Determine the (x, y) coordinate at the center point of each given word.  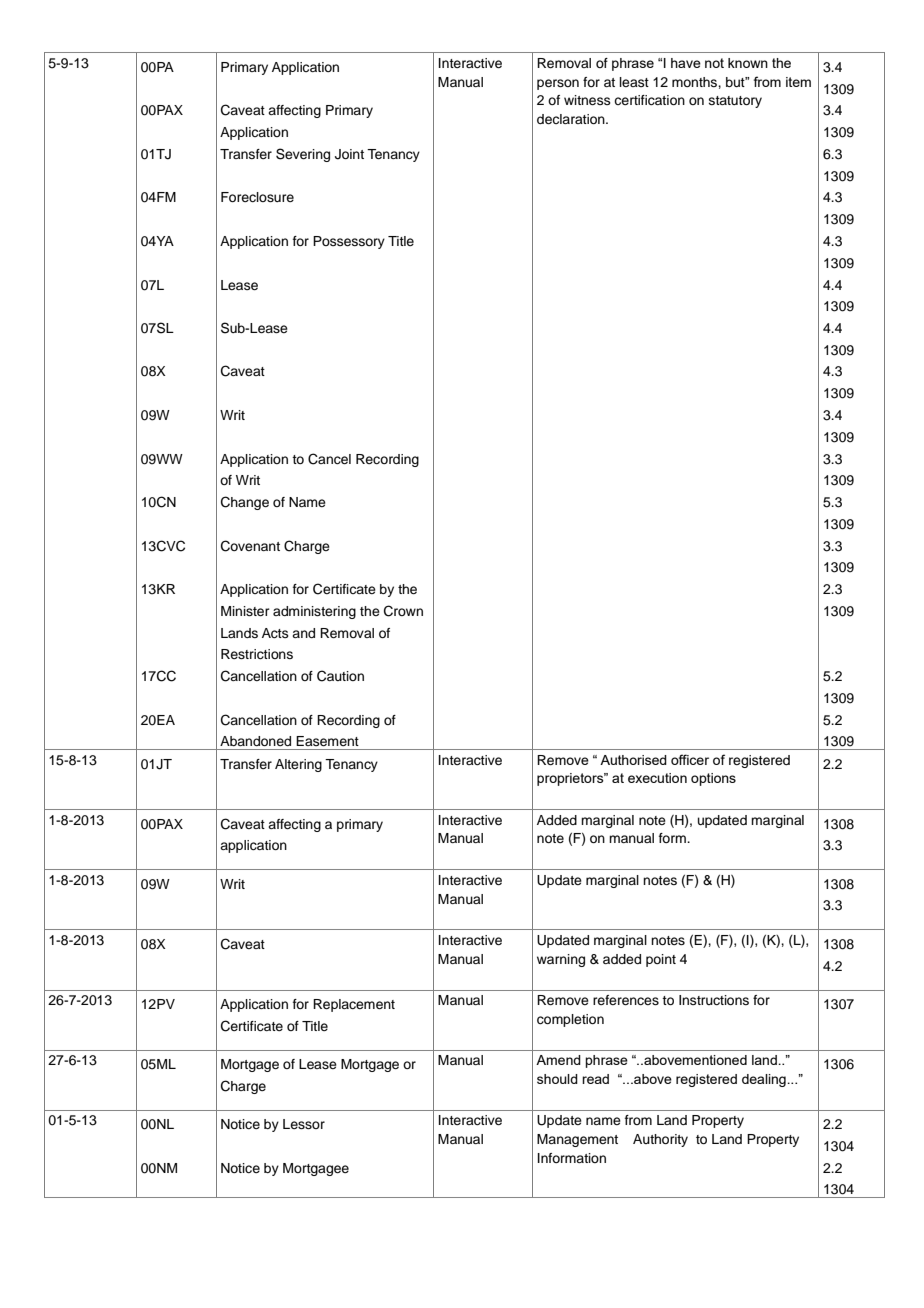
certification (649, 100)
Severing (303, 155)
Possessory (349, 242)
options (713, 779)
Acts (275, 633)
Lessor (304, 1124)
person (558, 84)
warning (561, 960)
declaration (572, 119)
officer (690, 759)
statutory (735, 102)
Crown (403, 611)
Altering (298, 765)
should (557, 1079)
